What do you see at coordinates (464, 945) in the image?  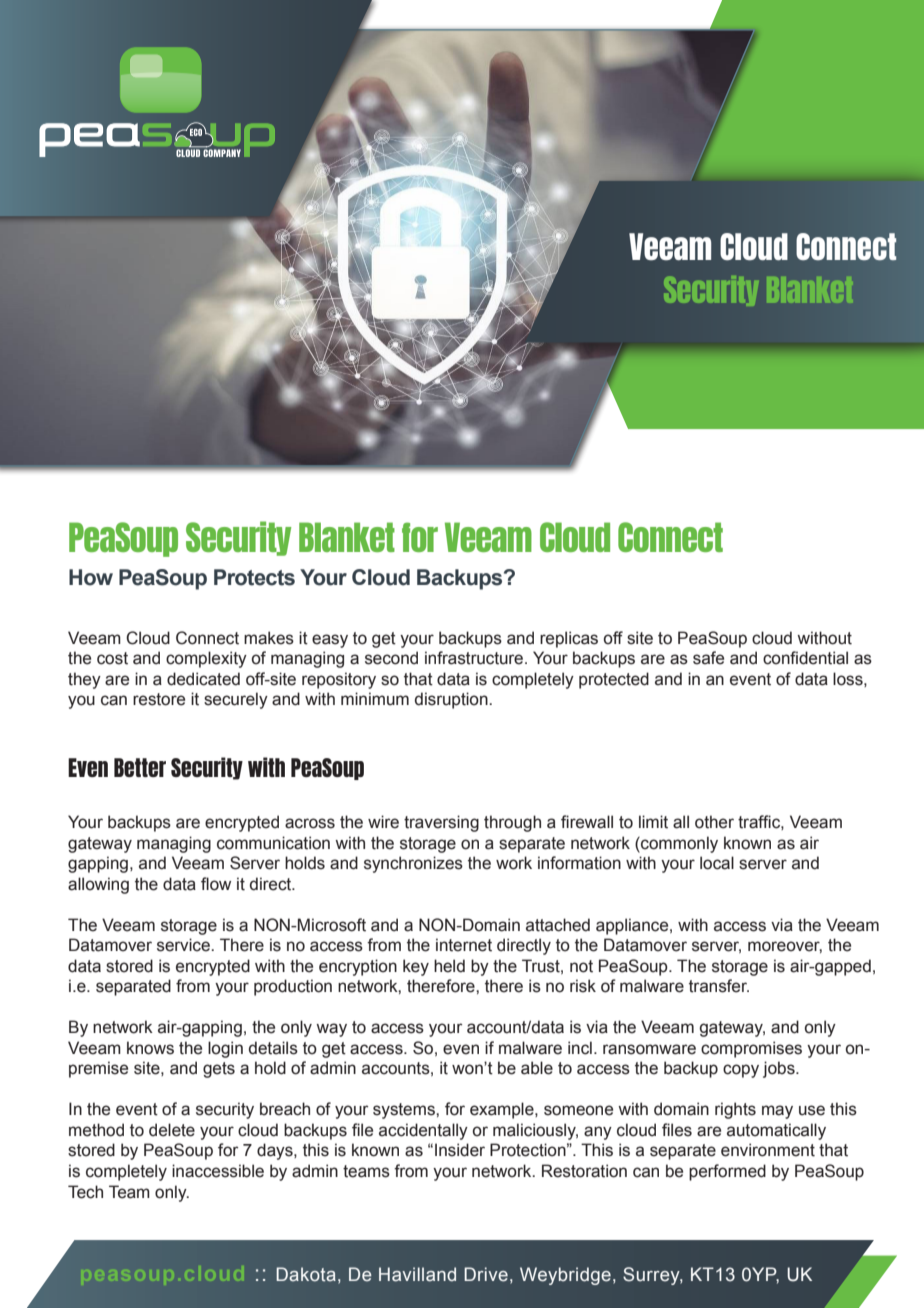 I see `internet` at bounding box center [464, 945].
